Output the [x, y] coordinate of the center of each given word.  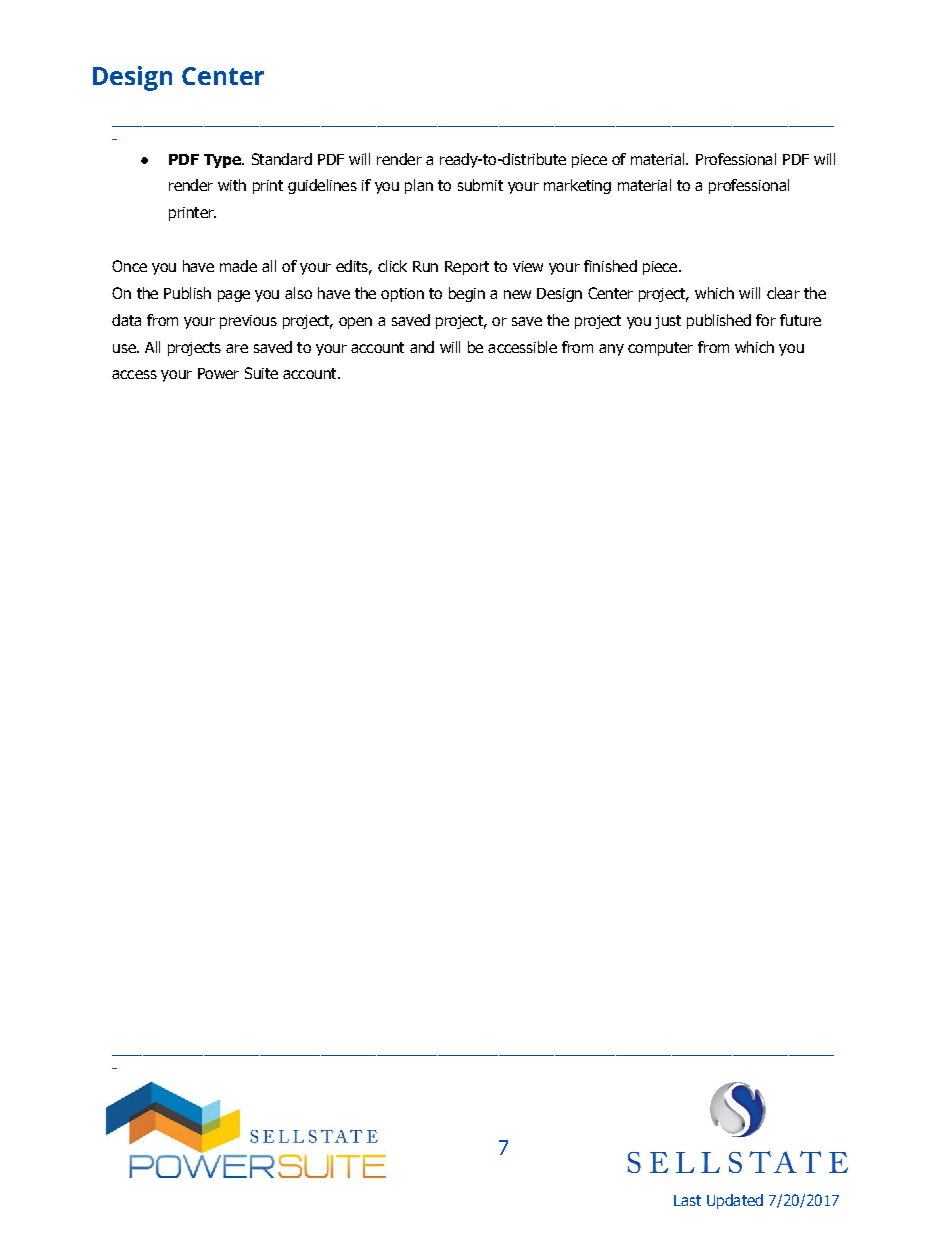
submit [480, 185]
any [611, 350]
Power [218, 373]
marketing [577, 186]
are [237, 348]
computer [660, 349]
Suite [261, 373]
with [232, 185]
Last [687, 1200]
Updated [735, 1201]
